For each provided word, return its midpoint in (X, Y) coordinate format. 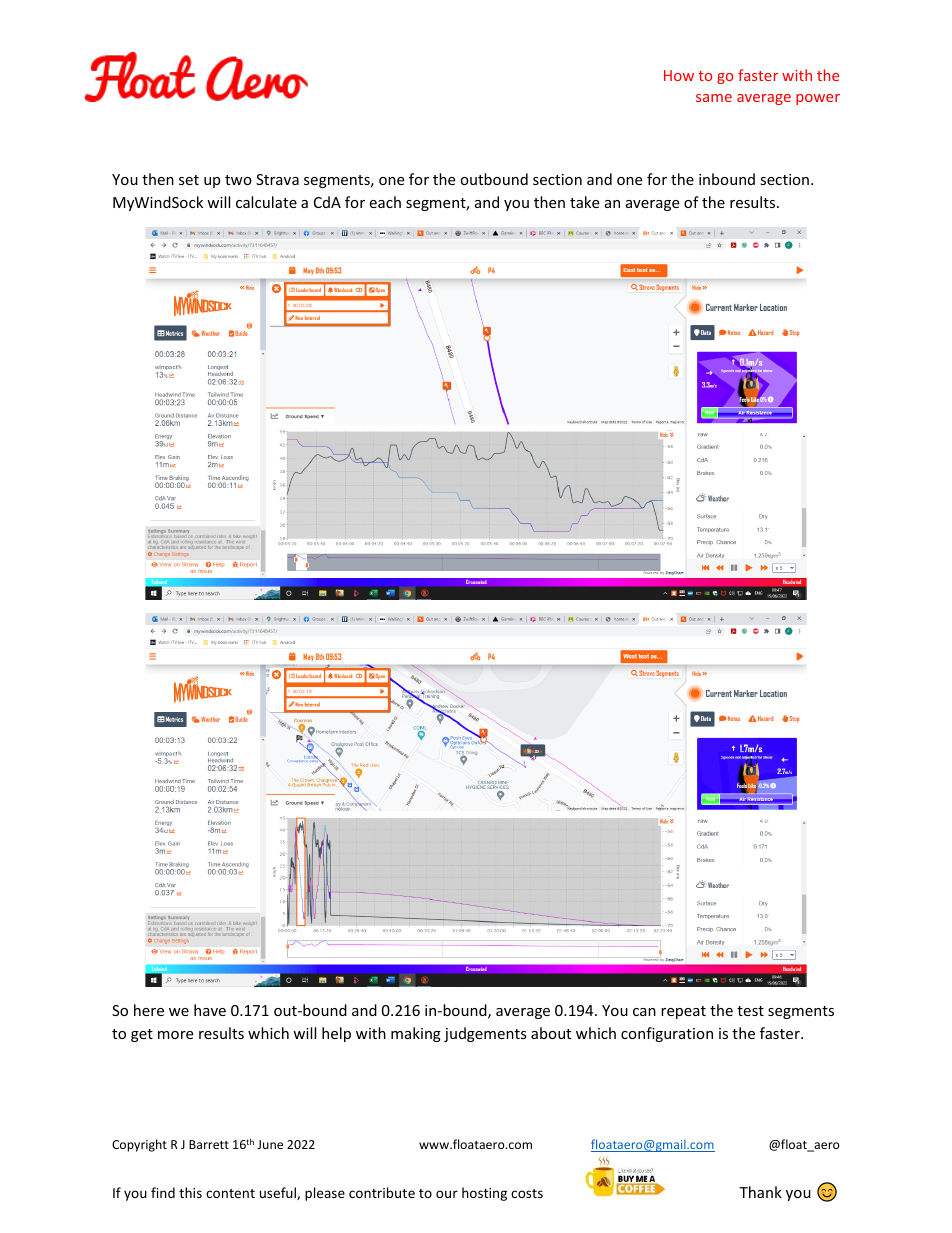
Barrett (209, 1144)
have (210, 1010)
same (714, 98)
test (750, 1011)
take (584, 202)
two (238, 180)
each (385, 202)
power (818, 99)
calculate (266, 202)
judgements (485, 1034)
